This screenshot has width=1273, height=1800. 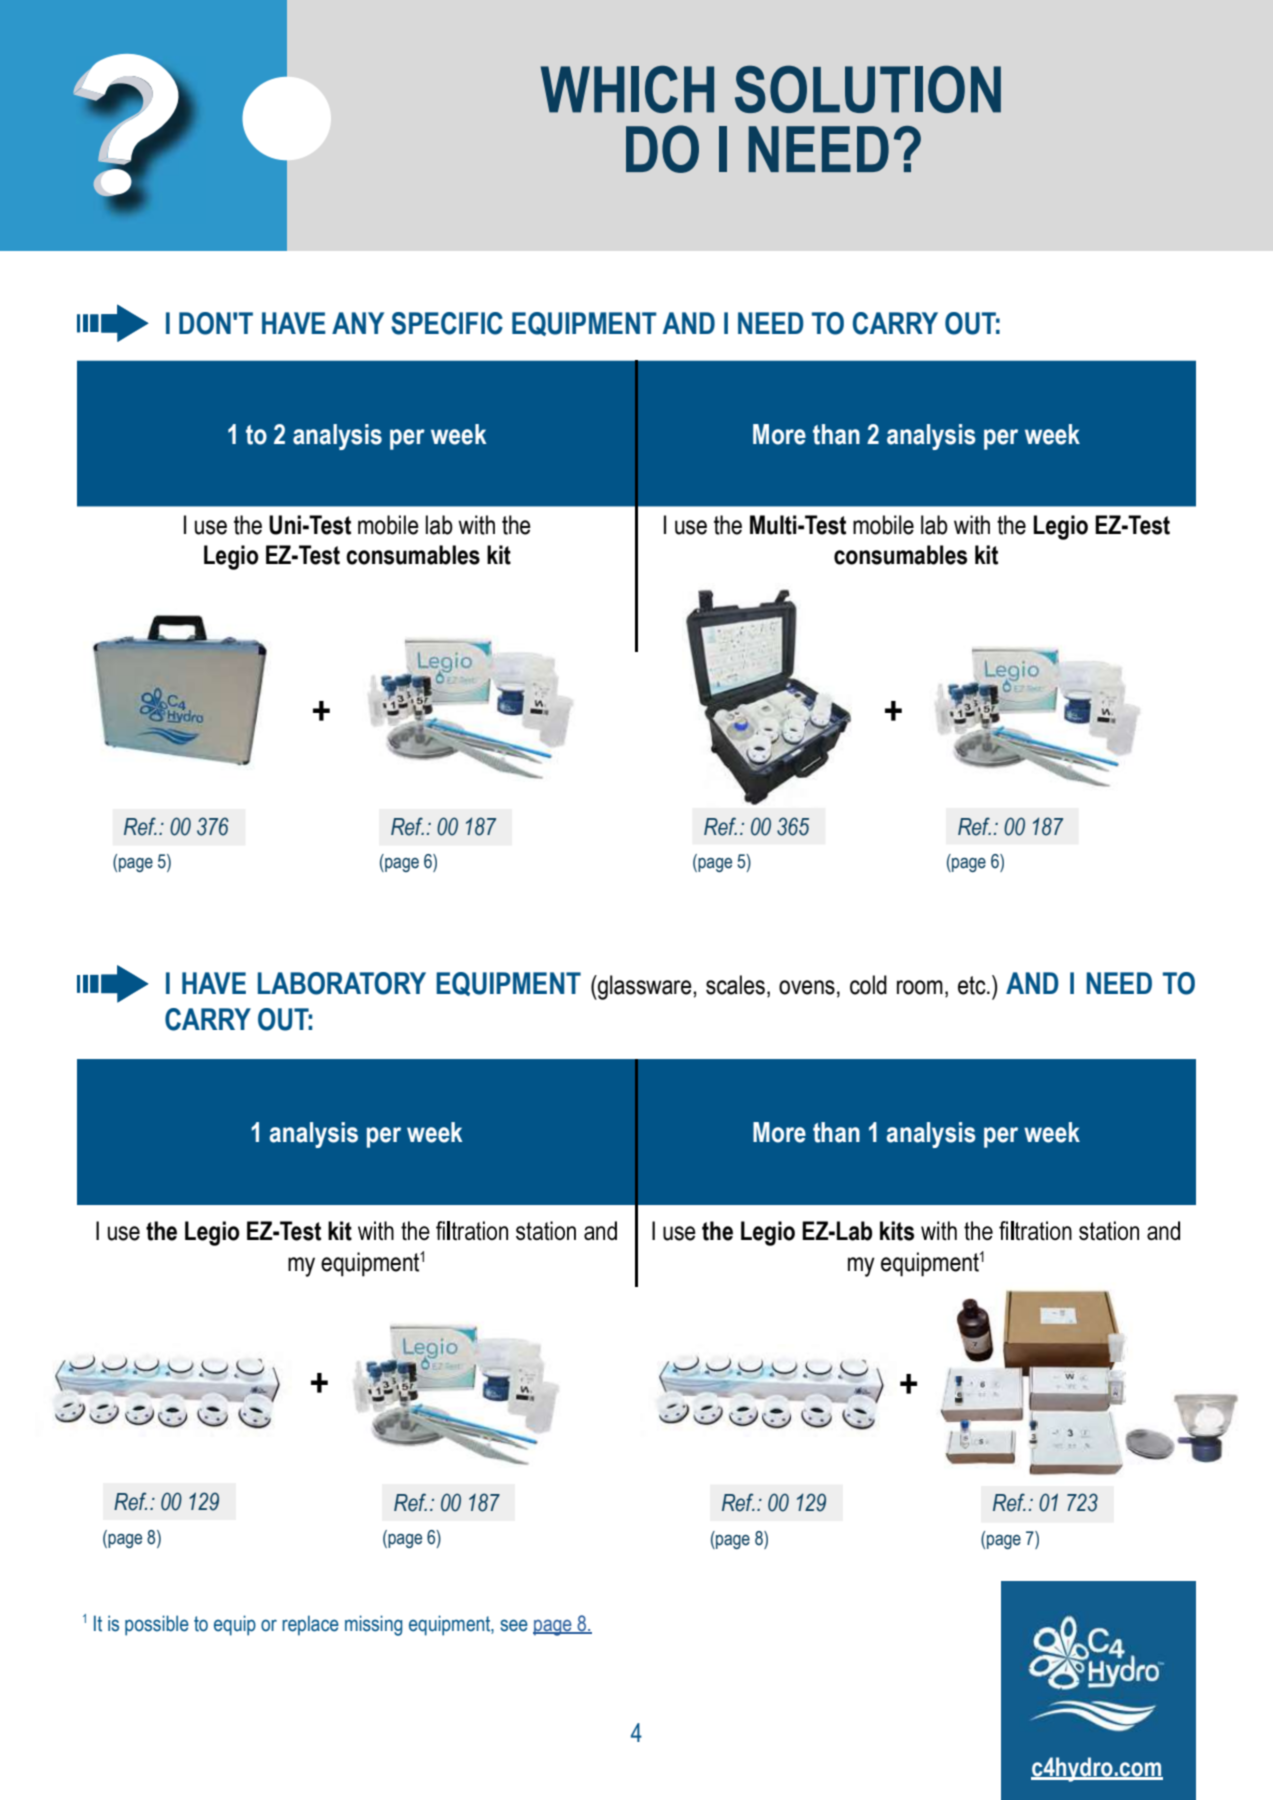 What do you see at coordinates (373, 1625) in the screenshot?
I see `missing` at bounding box center [373, 1625].
